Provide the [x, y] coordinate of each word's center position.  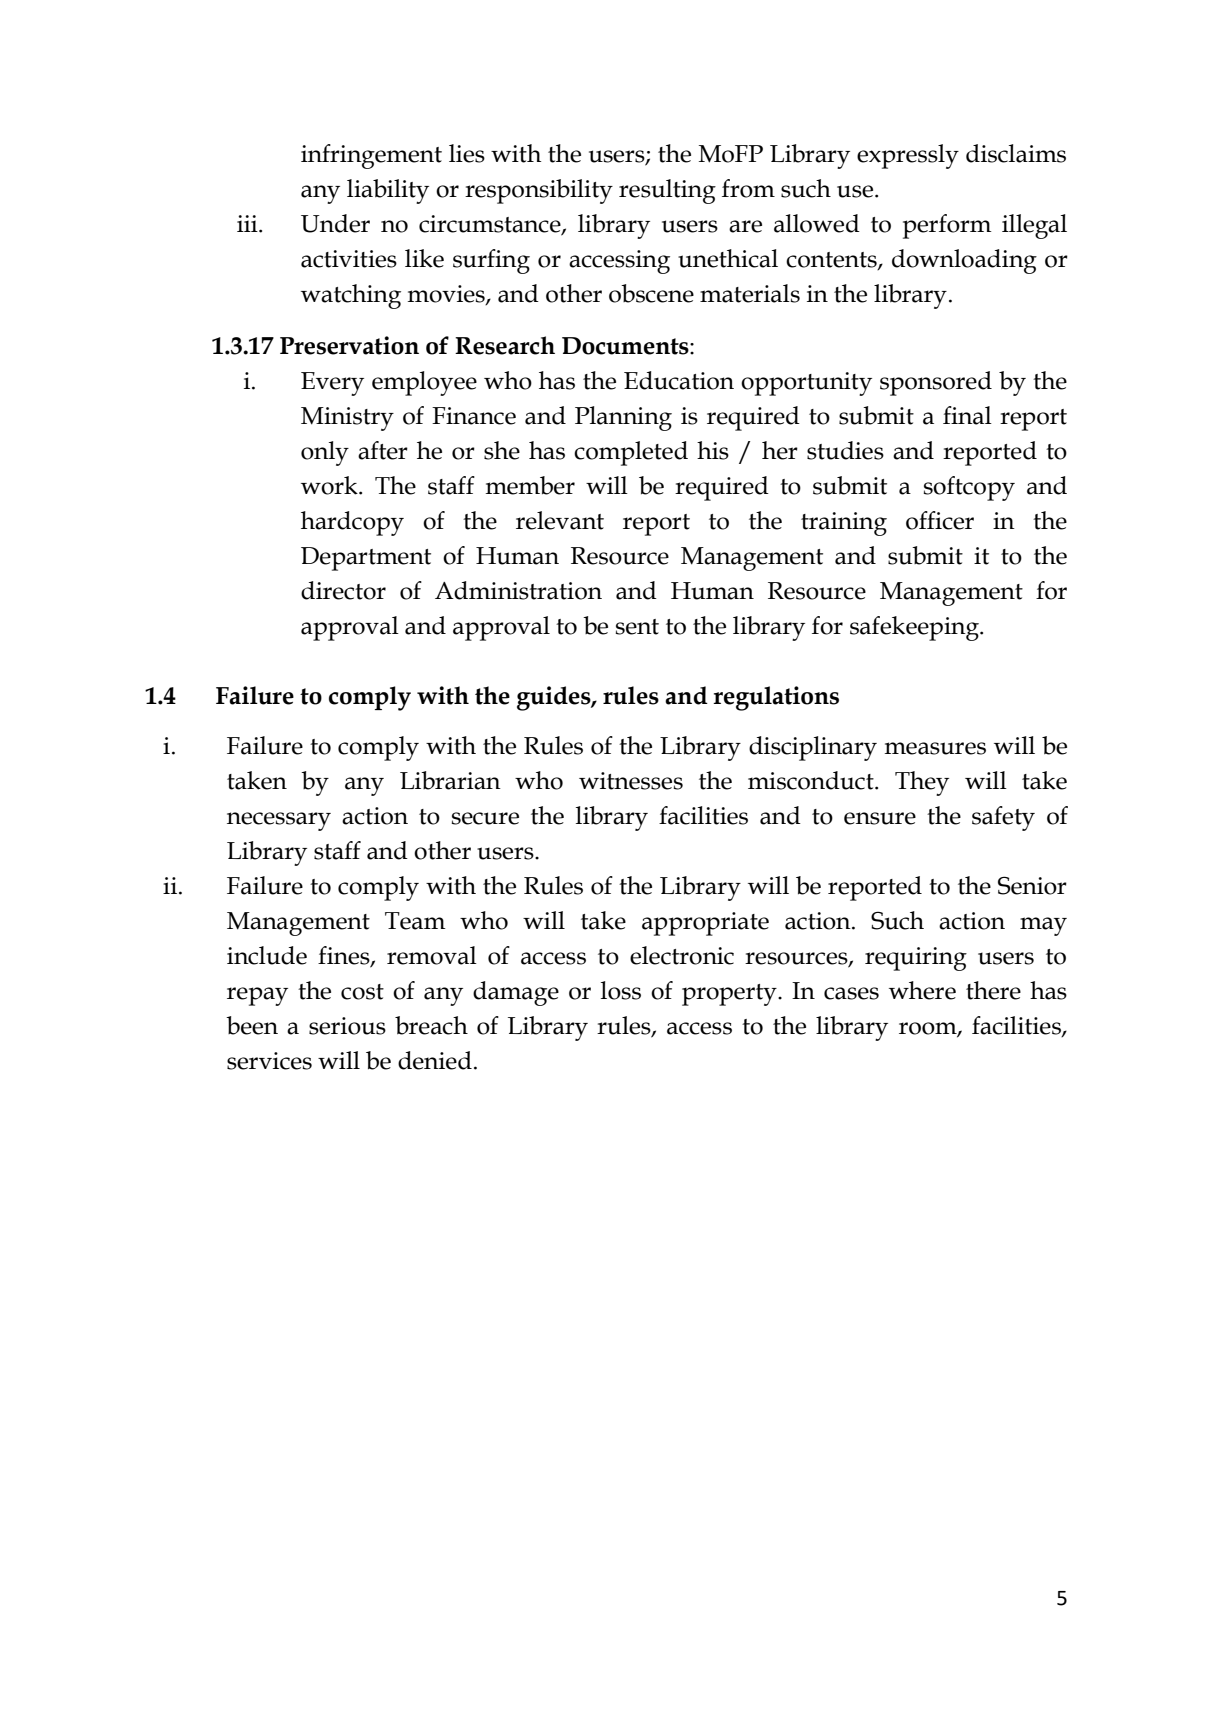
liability [388, 191]
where [922, 990]
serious [347, 1026]
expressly [908, 156]
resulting [667, 191]
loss [621, 990]
